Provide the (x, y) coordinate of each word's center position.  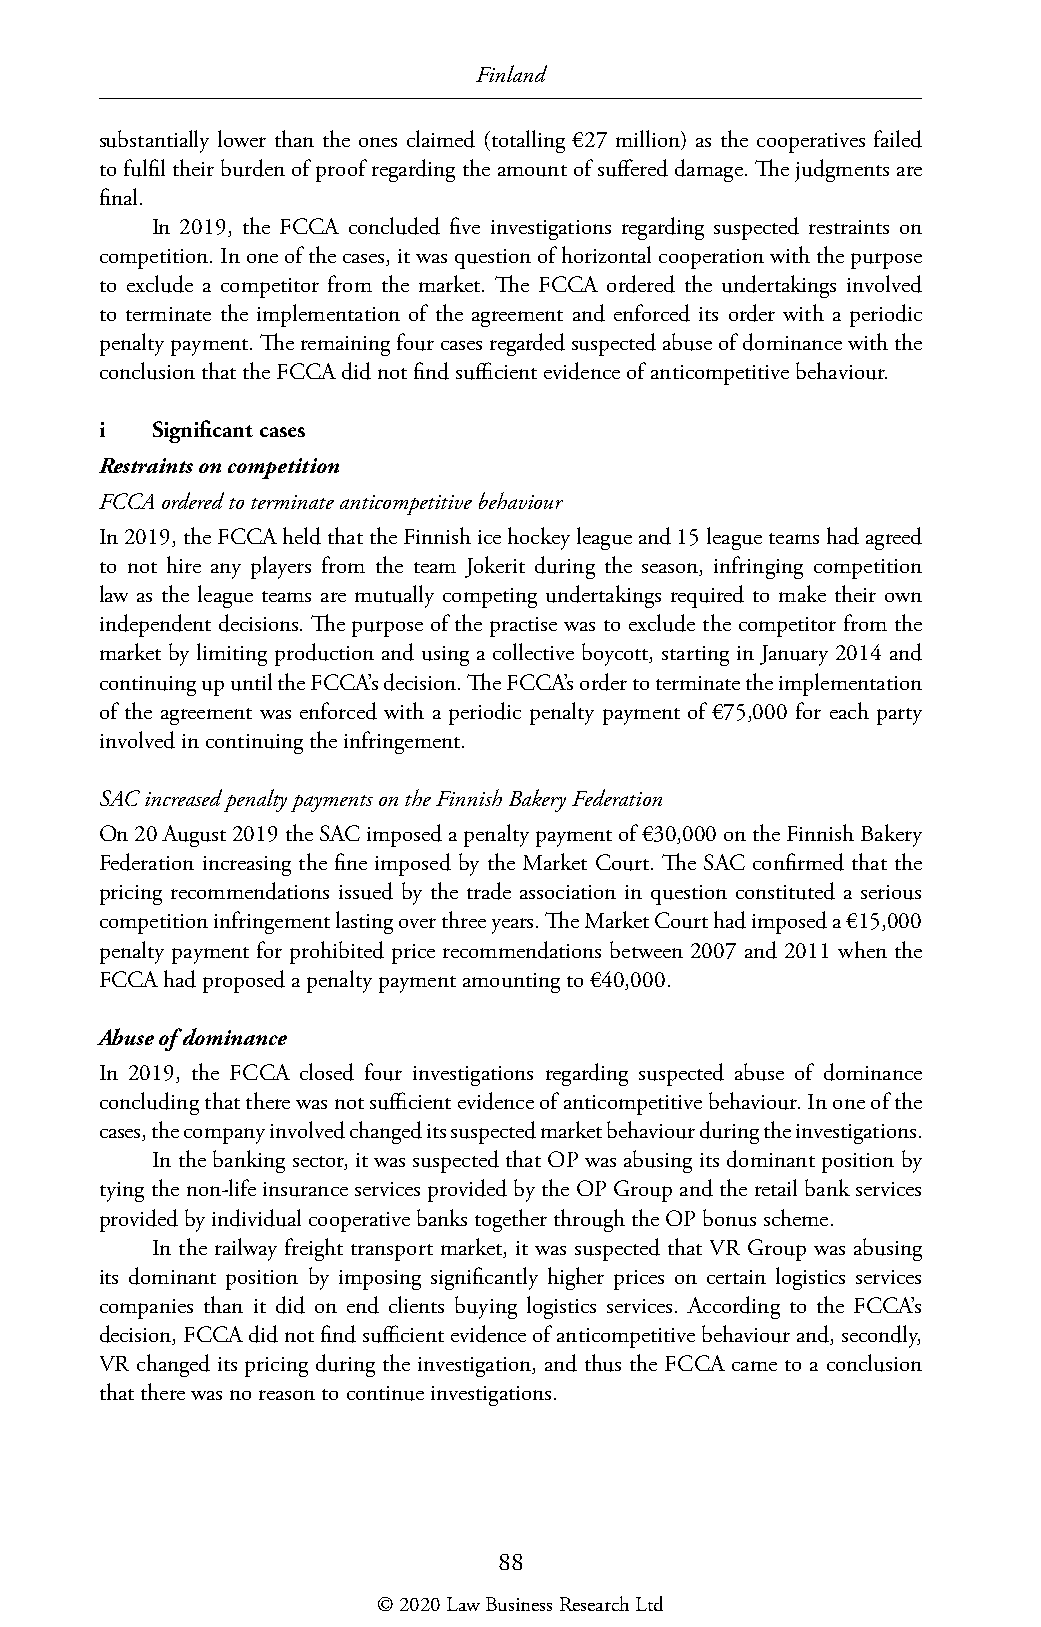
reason (287, 1395)
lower (242, 138)
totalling (527, 141)
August (194, 836)
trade (489, 891)
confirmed (798, 862)
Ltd (649, 1603)
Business (519, 1604)
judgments (842, 170)
